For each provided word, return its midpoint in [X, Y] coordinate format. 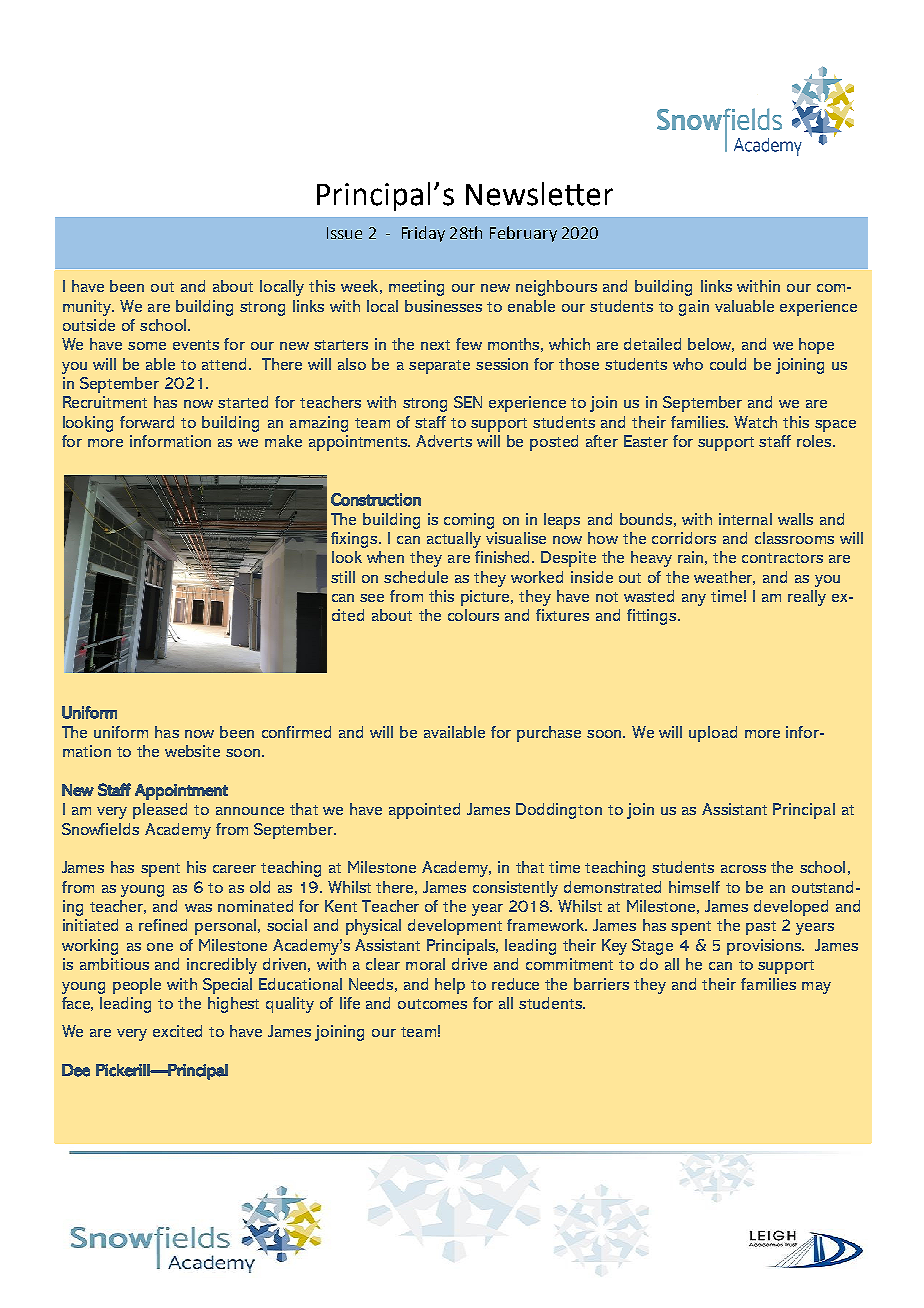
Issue [344, 233]
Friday [423, 234]
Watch [755, 422]
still [343, 577]
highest [233, 1005]
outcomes [432, 1004]
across [743, 869]
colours [473, 615]
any [694, 600]
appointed [424, 811]
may [816, 988]
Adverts [444, 441]
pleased [160, 811]
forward [147, 422]
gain [694, 308]
